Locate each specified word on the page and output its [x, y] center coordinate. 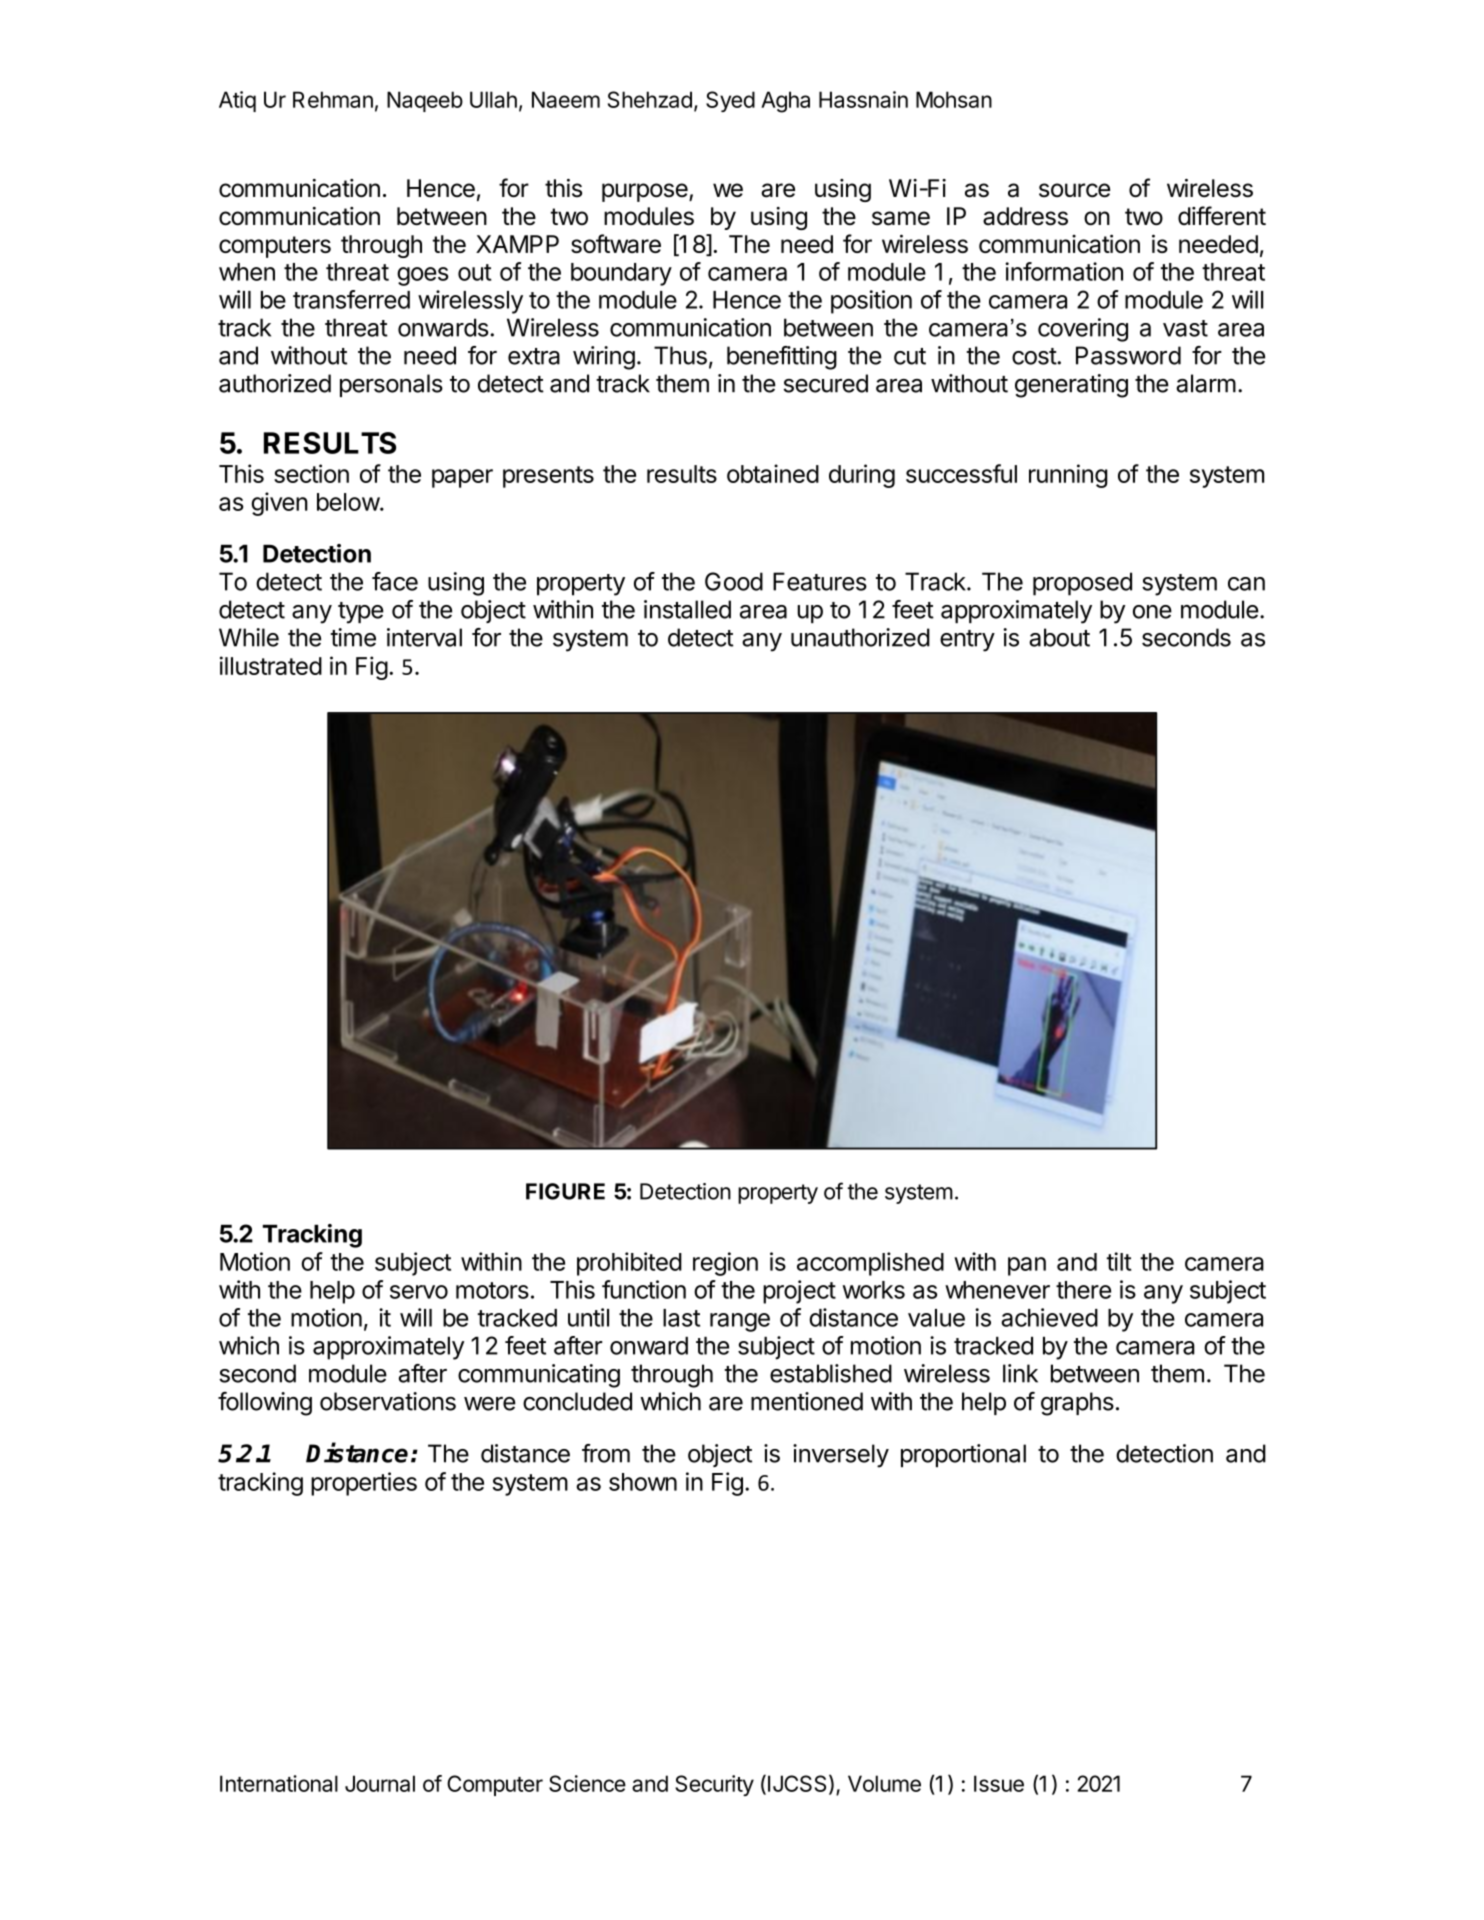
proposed [1082, 584]
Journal [380, 1783]
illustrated [271, 665]
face [395, 581]
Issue [999, 1783]
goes [423, 276]
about [1059, 637]
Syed [730, 101]
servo [419, 1292]
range [740, 1322]
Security [714, 1785]
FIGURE [565, 1191]
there [1083, 1290]
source [1074, 190]
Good [734, 581]
